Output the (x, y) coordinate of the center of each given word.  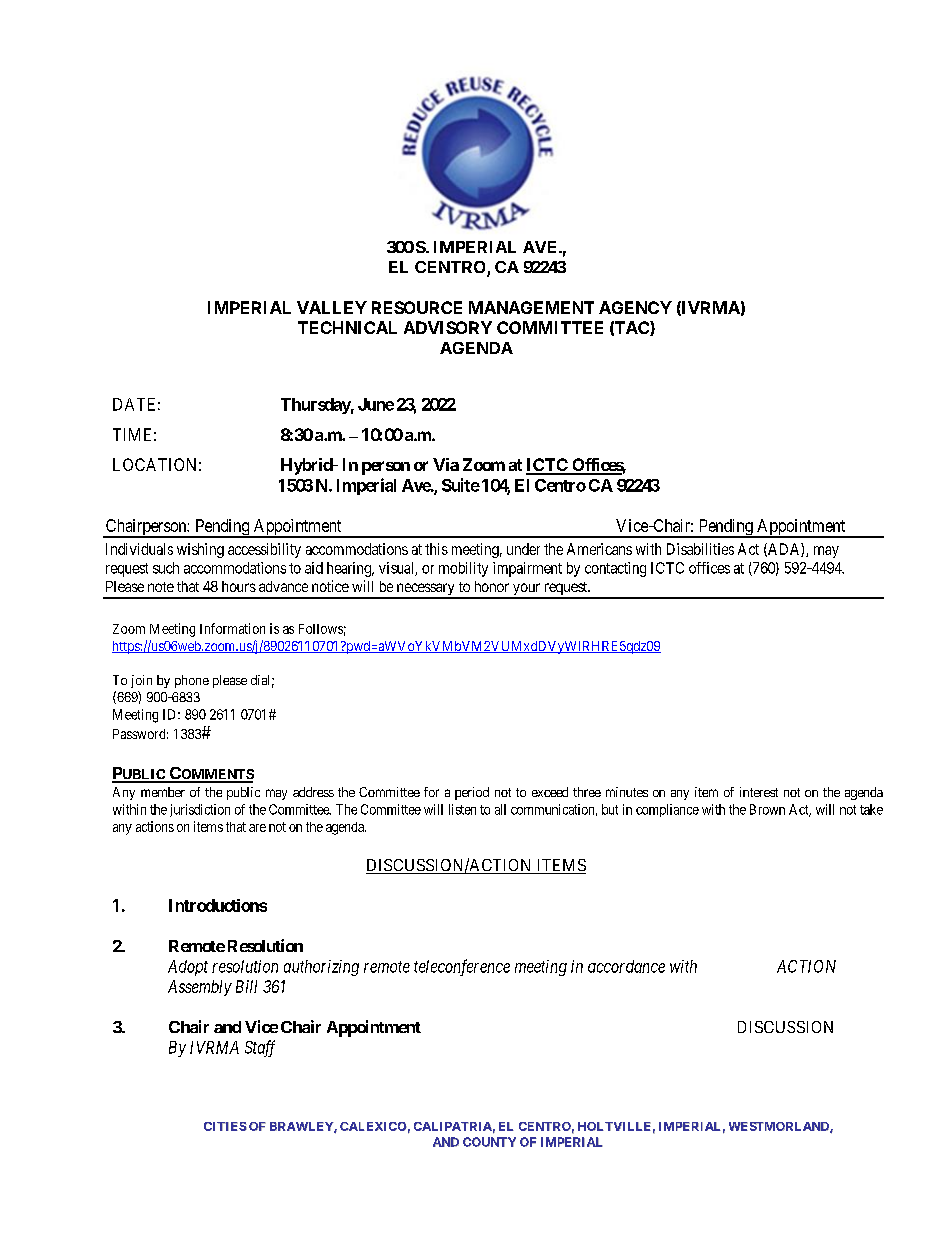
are (257, 828)
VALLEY (332, 307)
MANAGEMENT (531, 307)
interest (759, 792)
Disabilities (700, 549)
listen (462, 809)
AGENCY (635, 307)
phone (192, 681)
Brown (767, 809)
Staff (260, 1048)
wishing (200, 550)
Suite (461, 485)
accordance (626, 966)
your (526, 590)
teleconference (462, 967)
